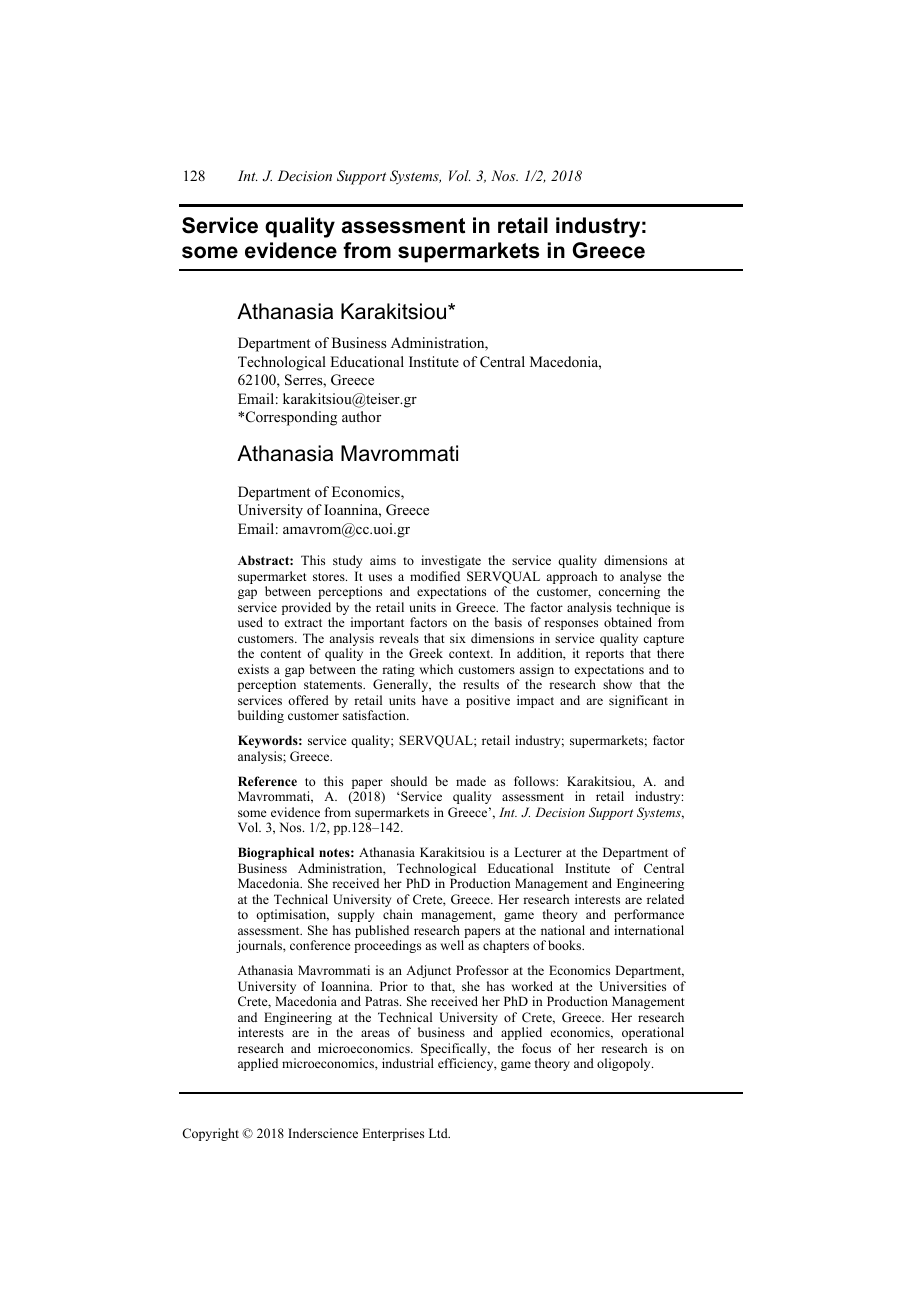 The image size is (924, 1308). What do you see at coordinates (605, 655) in the screenshot?
I see `reports` at bounding box center [605, 655].
